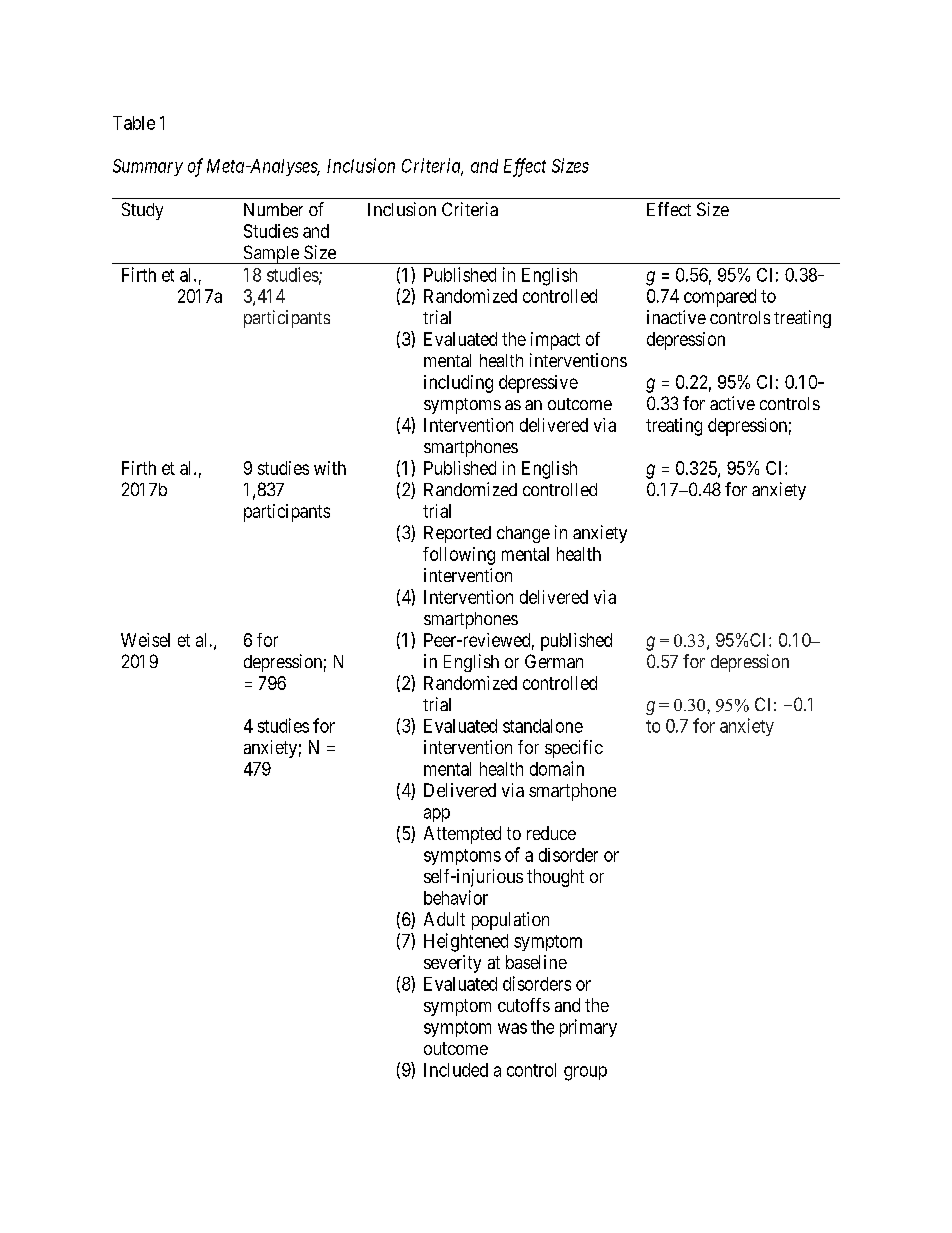  I want to click on Number, so click(273, 209).
